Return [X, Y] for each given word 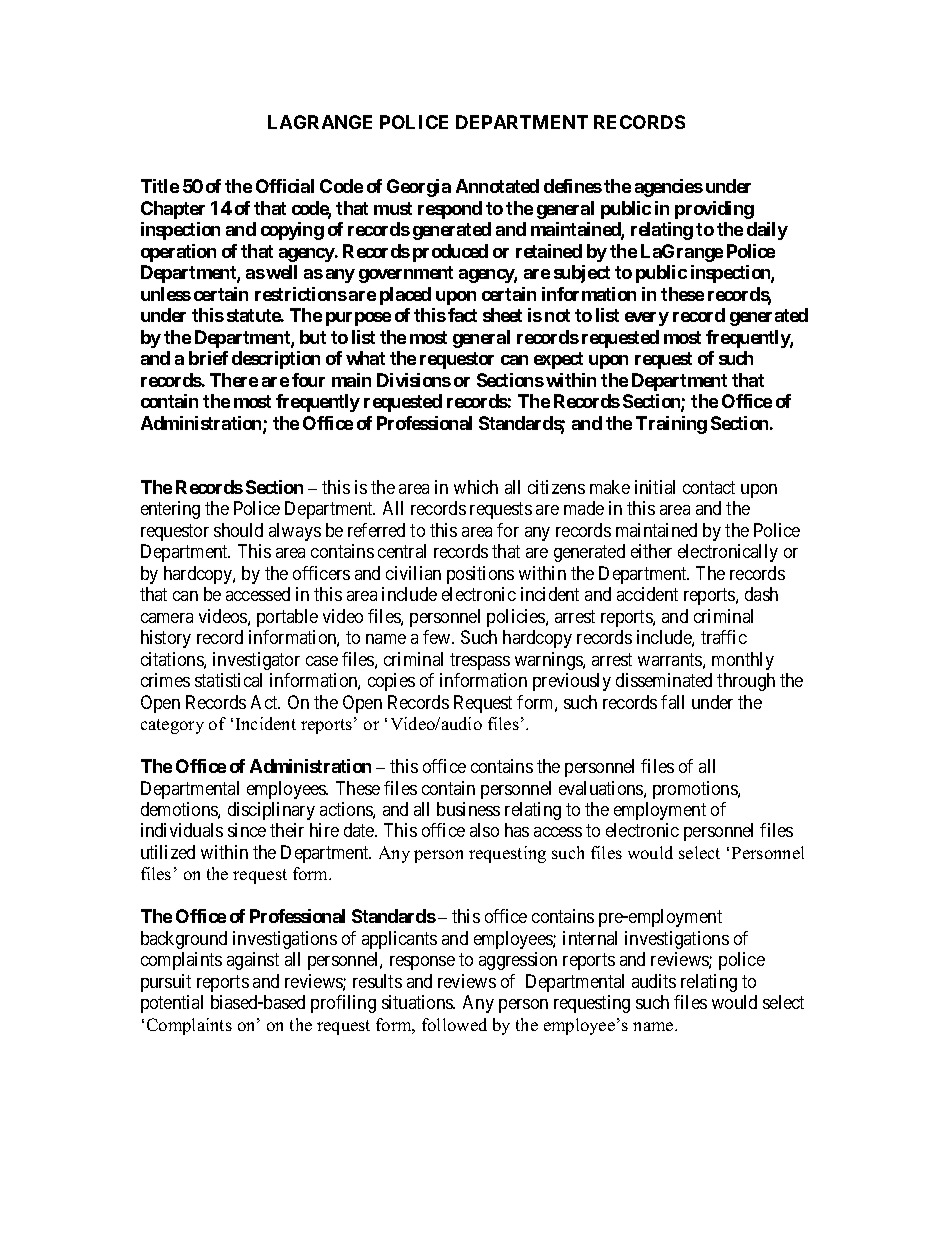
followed [454, 1024]
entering [170, 510]
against [253, 961]
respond [450, 210]
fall [672, 702]
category [172, 726]
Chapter [173, 210]
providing [714, 210]
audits [654, 981]
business [468, 809]
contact [709, 487]
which [476, 487]
